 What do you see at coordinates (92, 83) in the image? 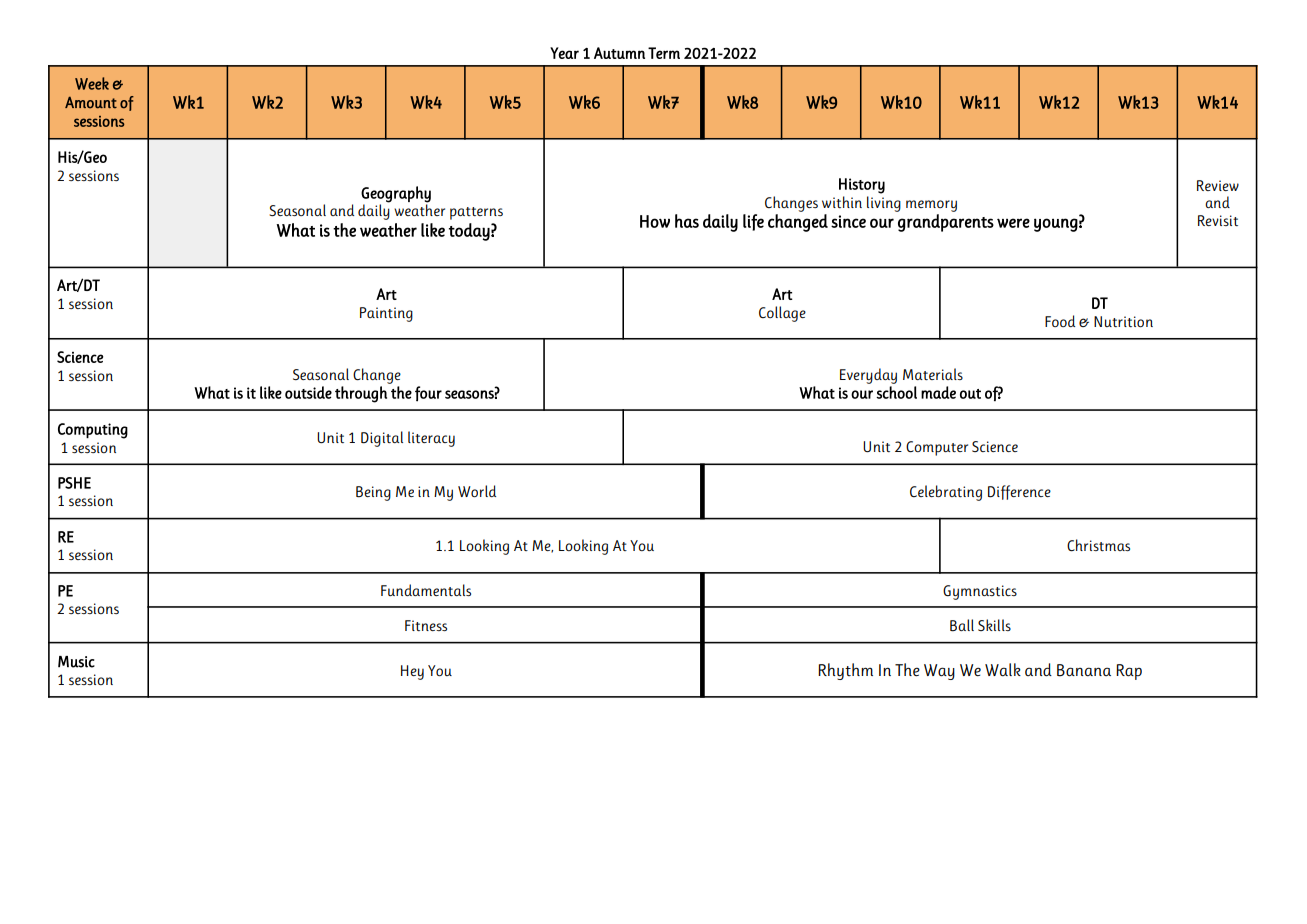
I see `Week` at bounding box center [92, 83].
